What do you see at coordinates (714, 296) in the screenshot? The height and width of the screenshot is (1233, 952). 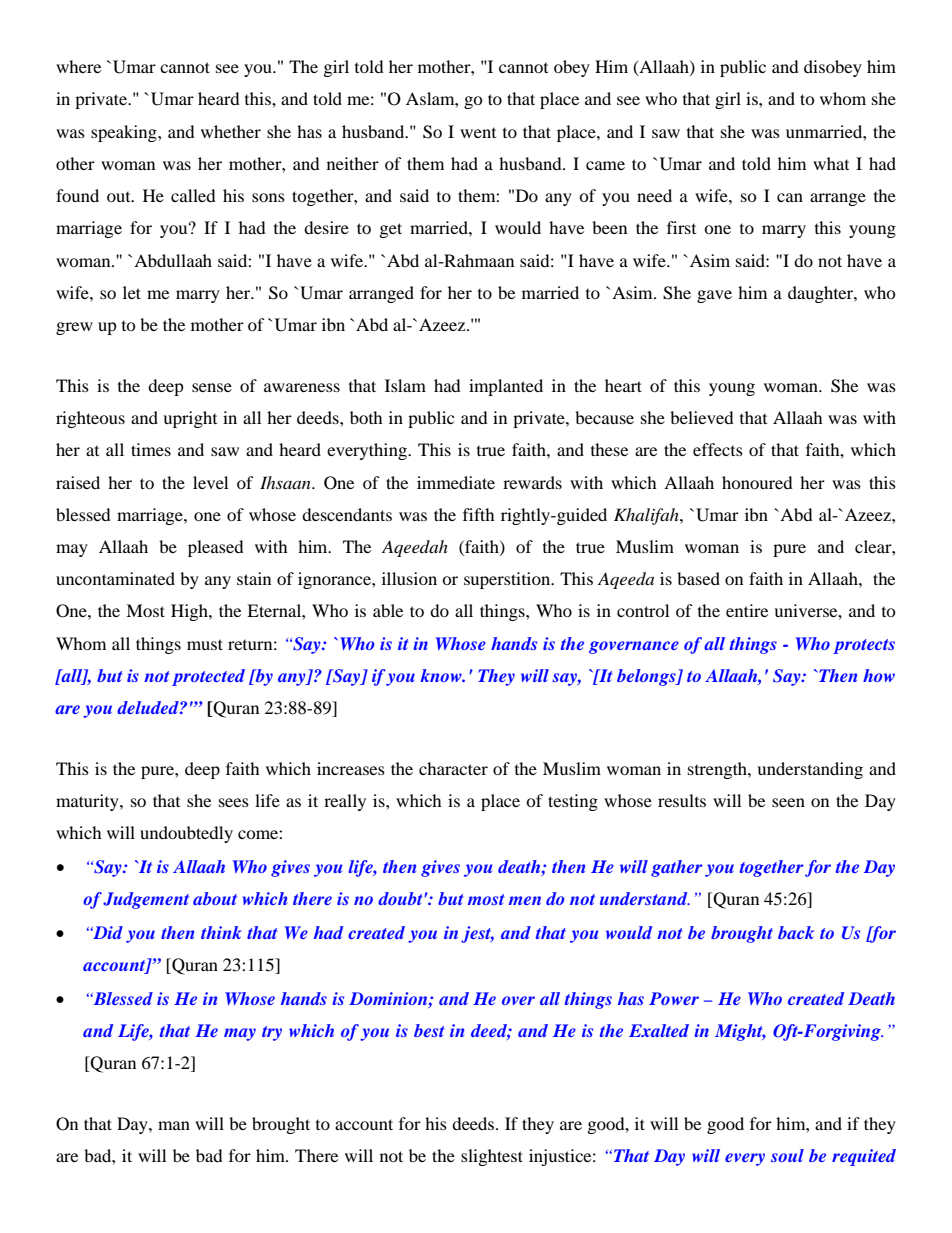 I see `gave` at bounding box center [714, 296].
